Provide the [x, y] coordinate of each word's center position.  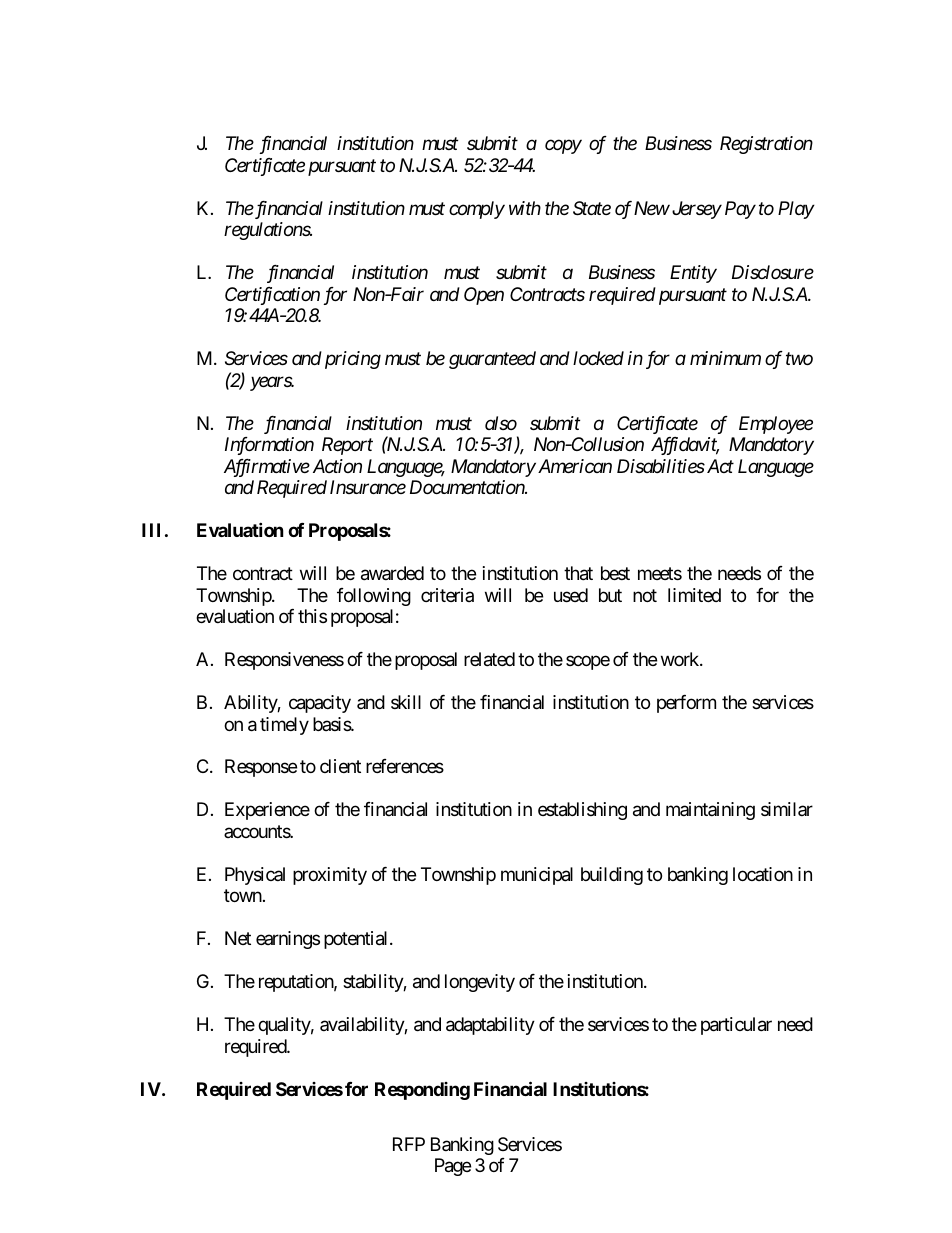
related [489, 659]
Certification [272, 296]
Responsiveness [284, 661]
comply [477, 210]
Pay [740, 210]
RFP [409, 1144]
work [681, 659]
